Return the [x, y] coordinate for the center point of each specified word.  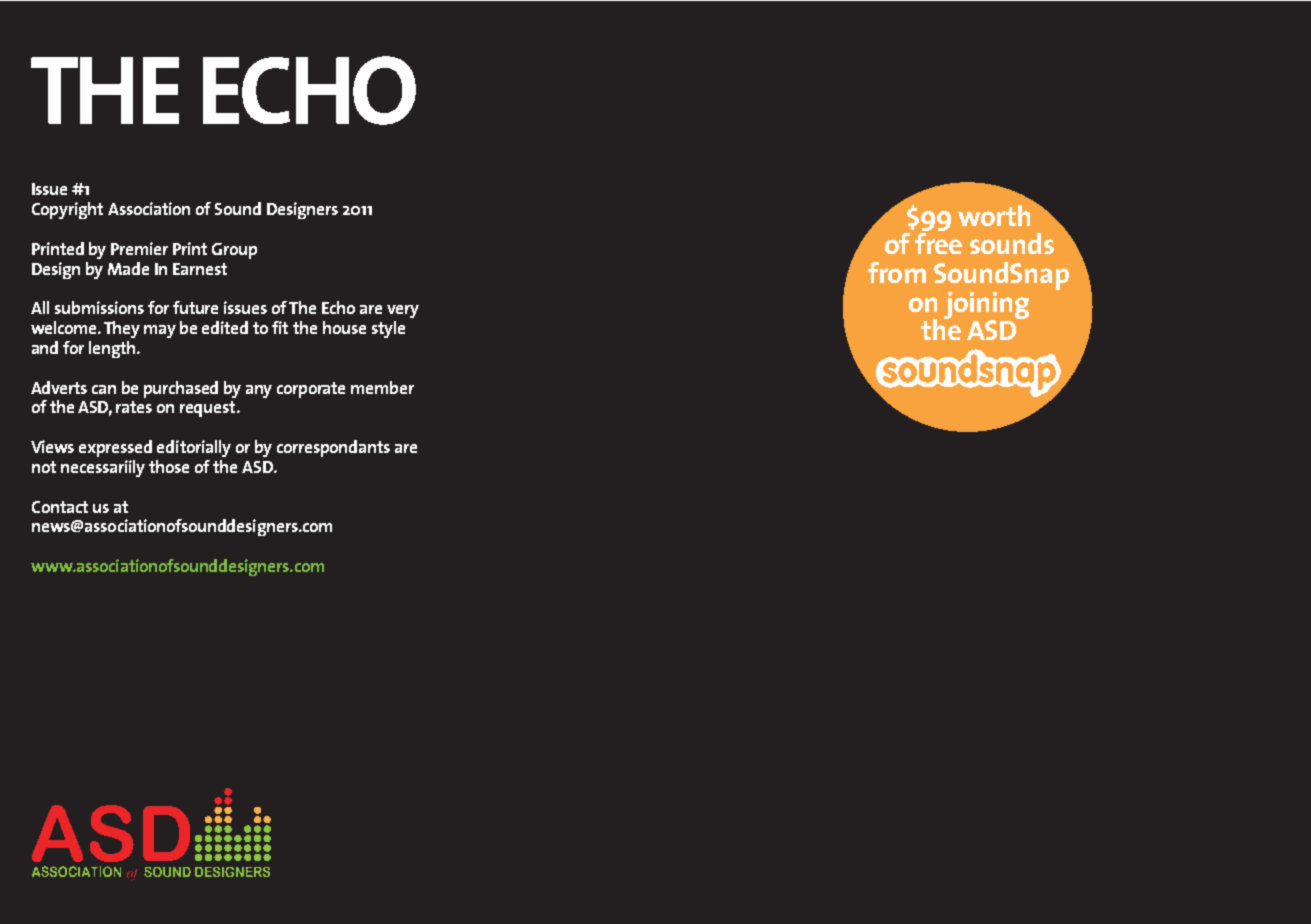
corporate [311, 390]
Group [234, 251]
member [382, 387]
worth [994, 215]
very [403, 311]
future [195, 307]
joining [986, 306]
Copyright [67, 210]
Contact [60, 507]
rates [134, 407]
